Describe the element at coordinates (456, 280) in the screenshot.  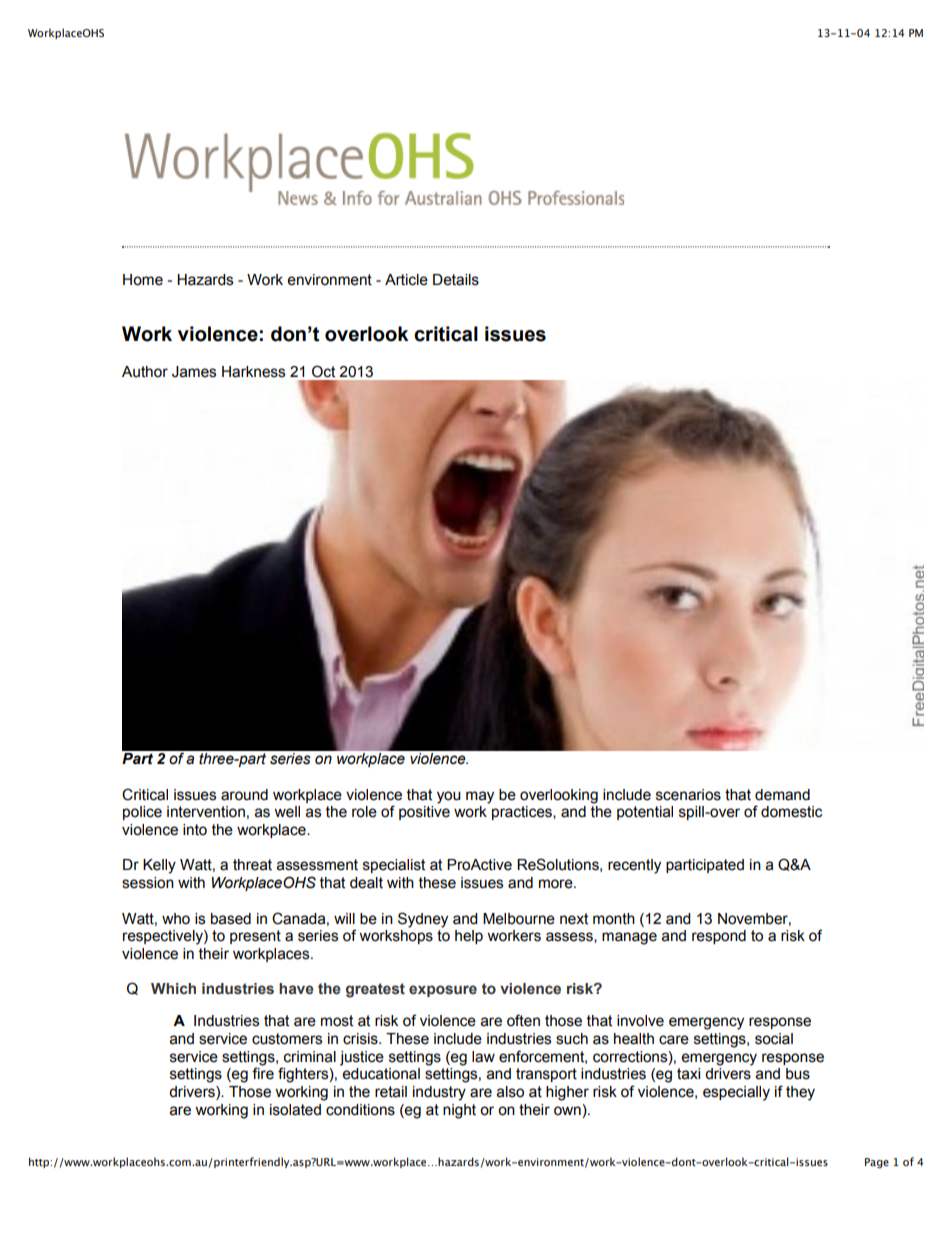
I see `Details` at that location.
